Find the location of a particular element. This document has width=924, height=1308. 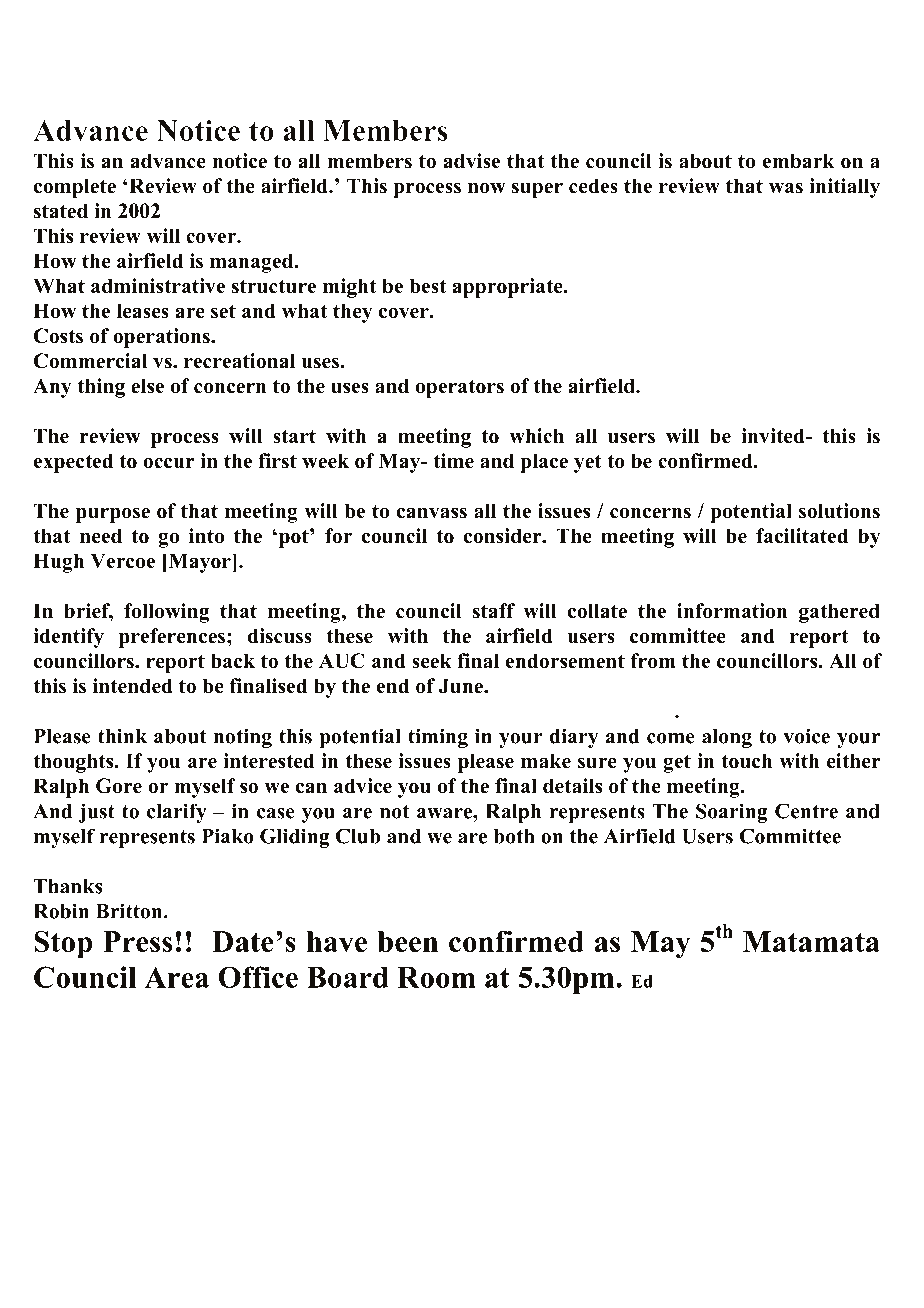

occur is located at coordinates (169, 463).
